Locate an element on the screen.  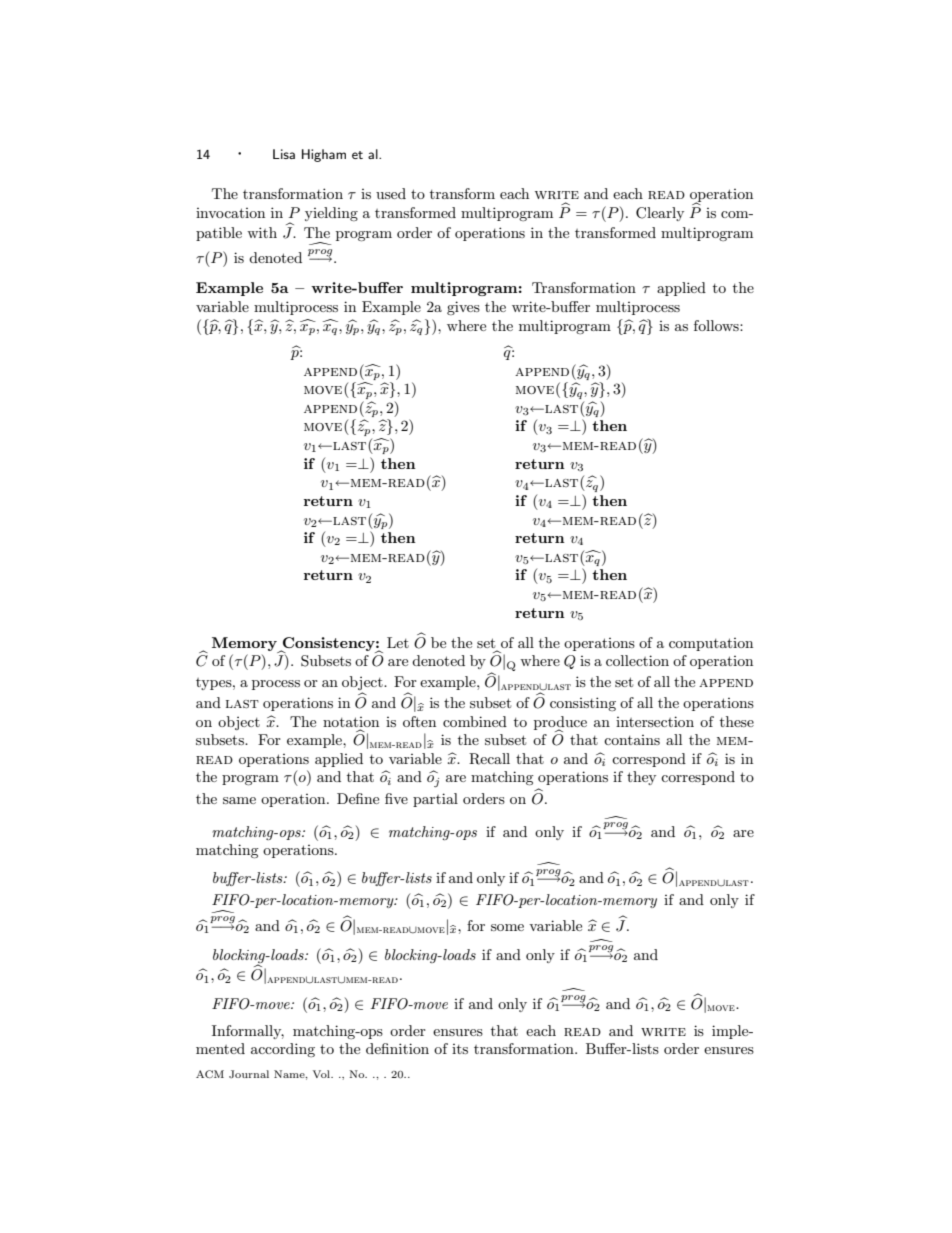
Informally is located at coordinates (248, 1032).
